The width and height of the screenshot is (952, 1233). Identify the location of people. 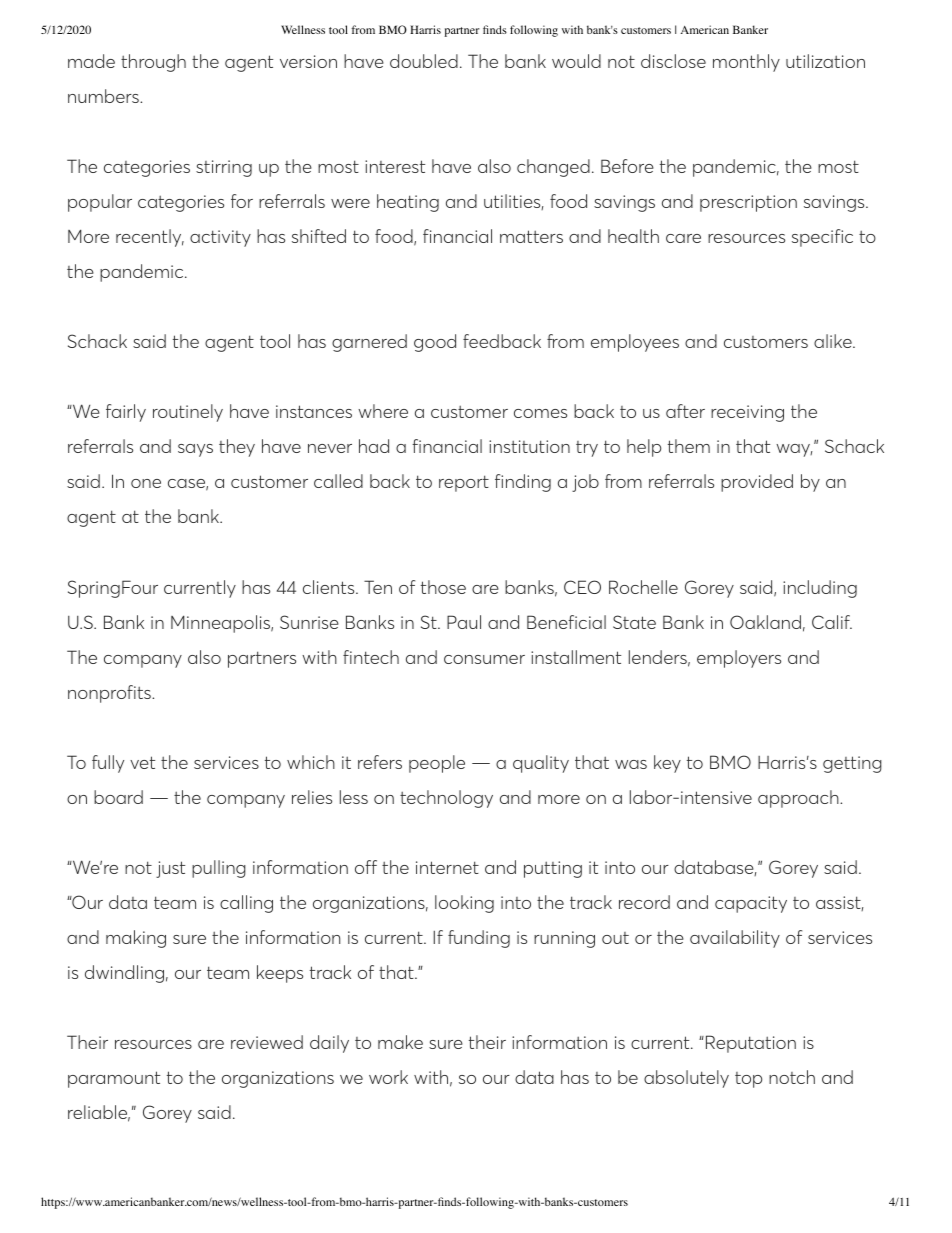
(437, 764).
